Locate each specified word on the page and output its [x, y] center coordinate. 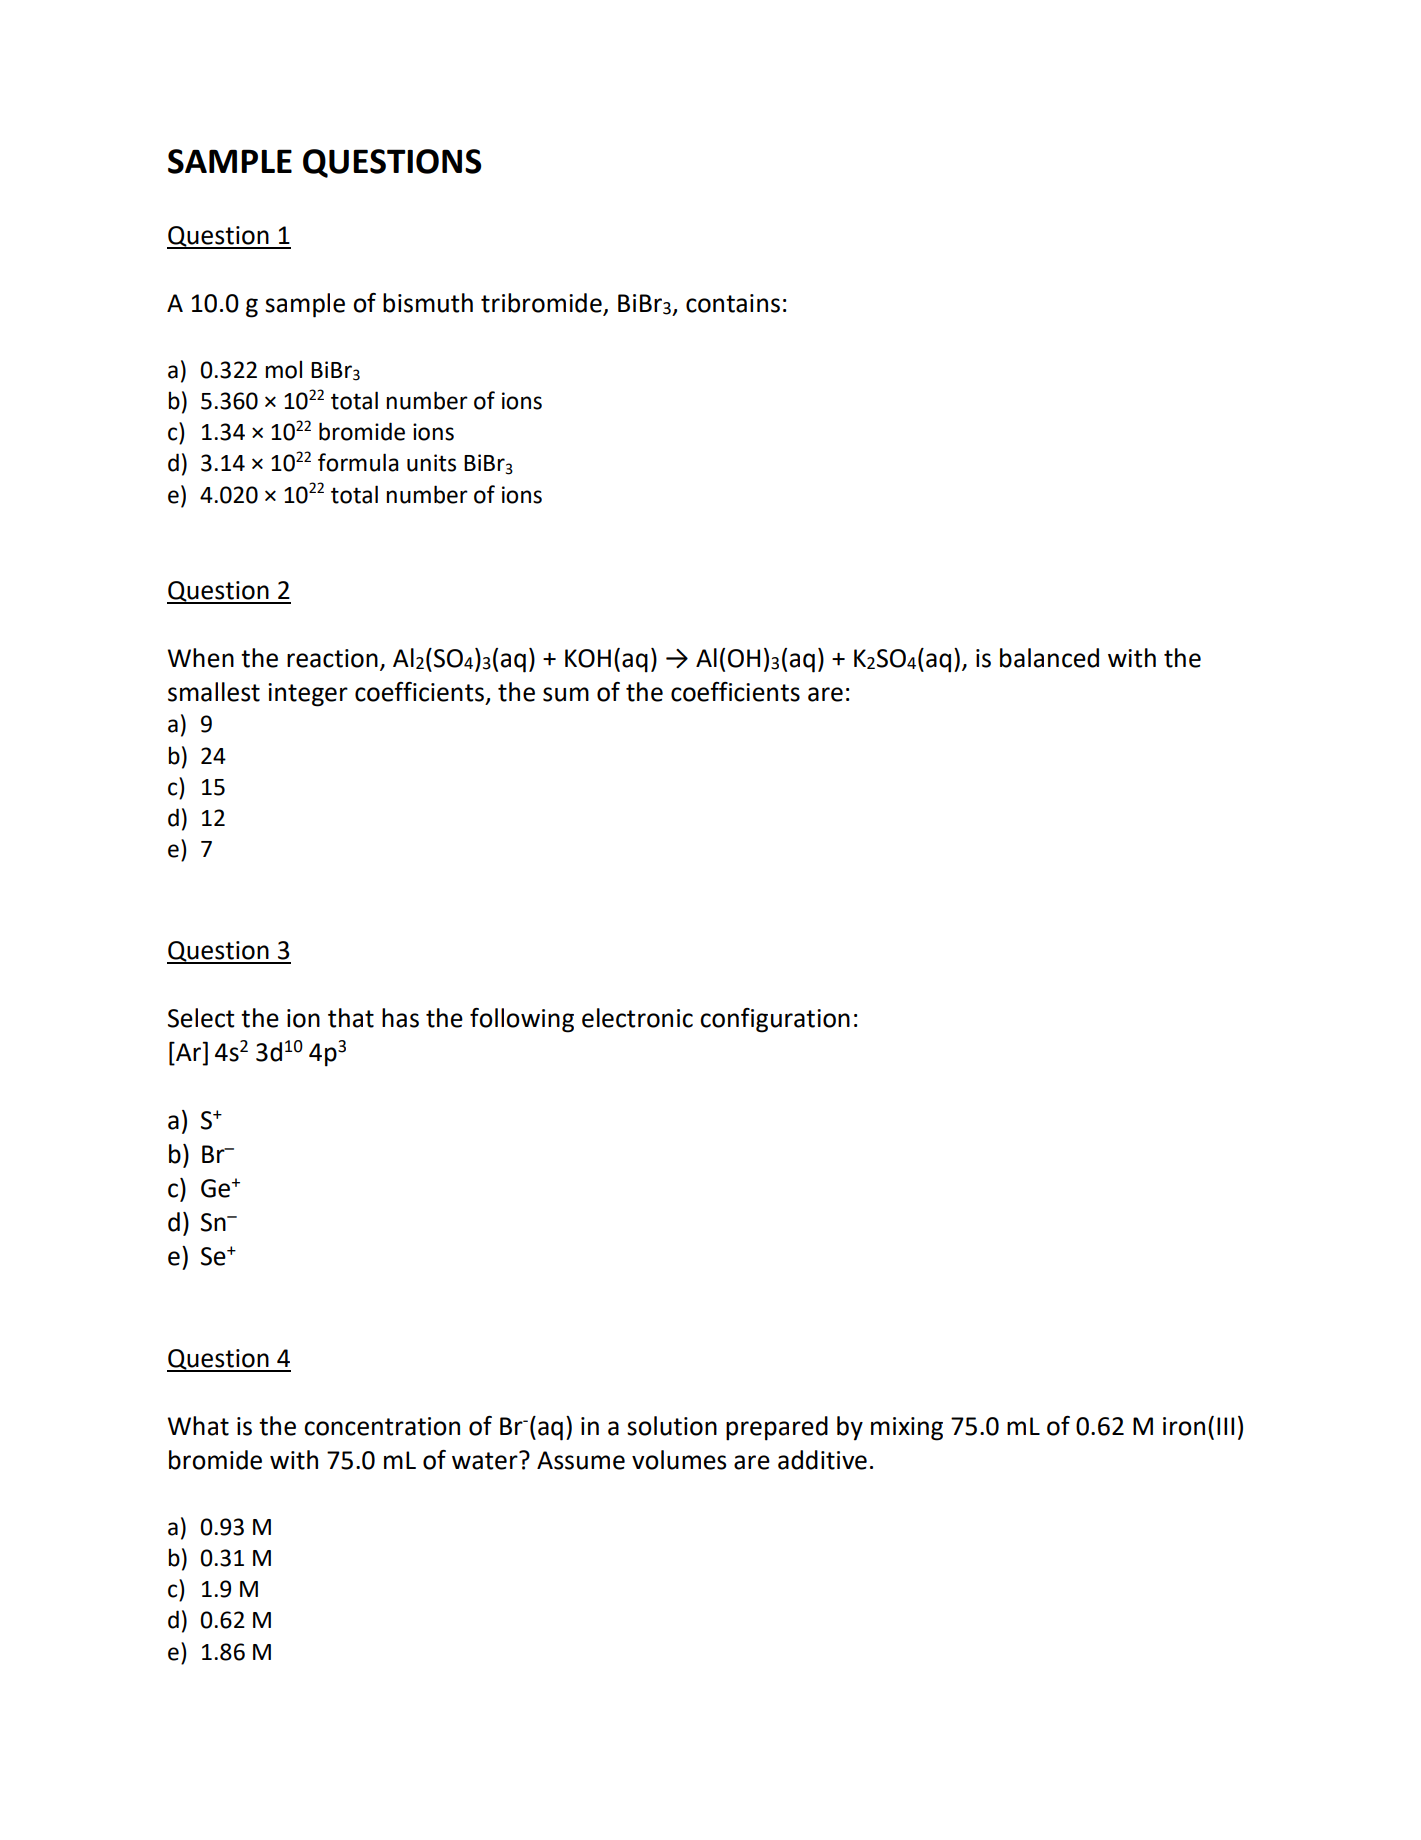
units [431, 463]
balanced [1049, 658]
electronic [637, 1018]
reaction [332, 658]
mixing [907, 1429]
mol [283, 369]
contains [733, 303]
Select [201, 1018]
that [351, 1018]
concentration [382, 1426]
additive [822, 1460]
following [522, 1020]
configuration [775, 1020]
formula [358, 462]
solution [672, 1426]
